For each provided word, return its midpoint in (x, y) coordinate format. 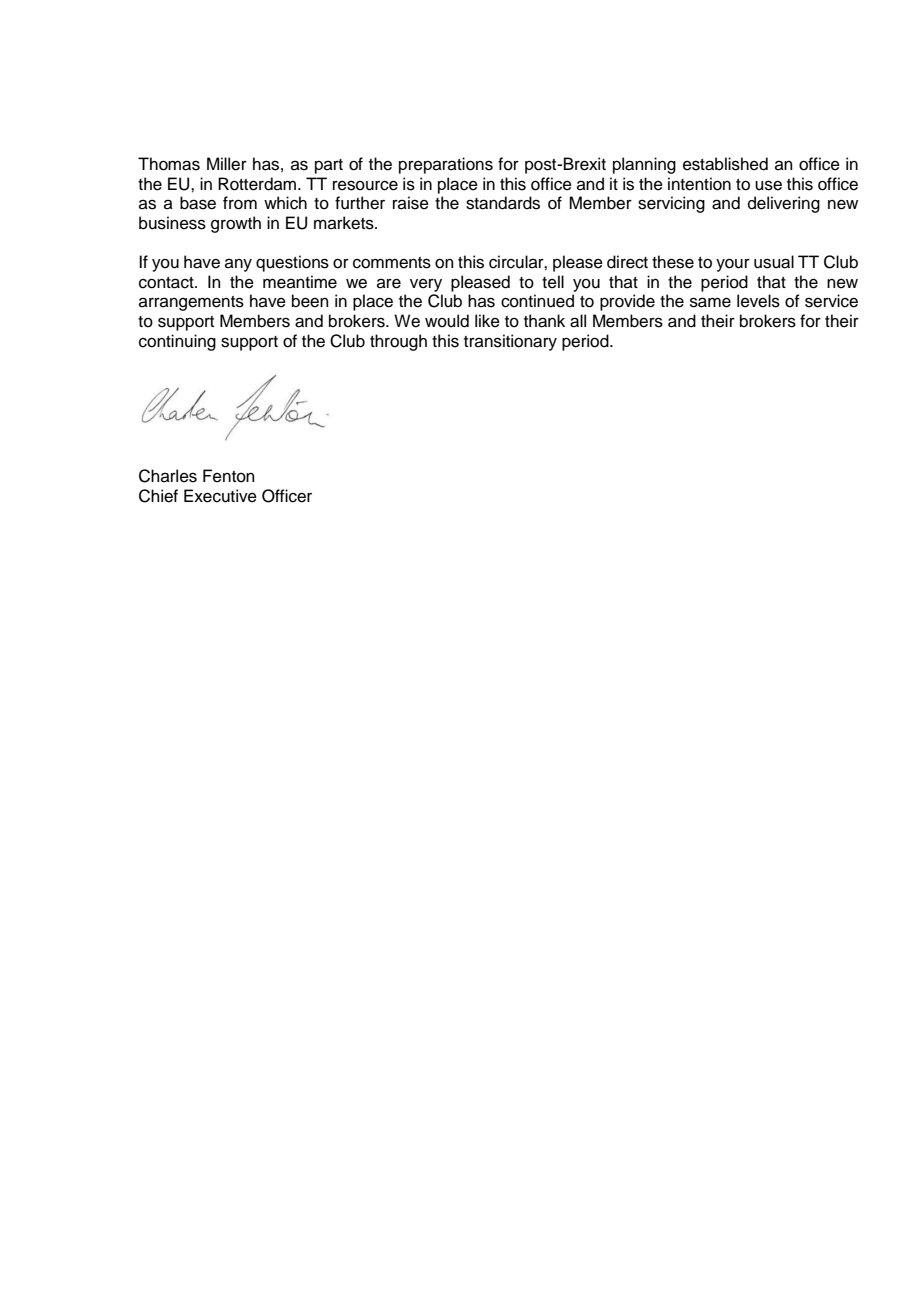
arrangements (191, 303)
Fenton (229, 476)
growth (236, 224)
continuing (177, 342)
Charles (168, 476)
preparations (446, 165)
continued (537, 301)
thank (544, 321)
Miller (227, 164)
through (398, 342)
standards (503, 203)
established (725, 164)
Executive (220, 496)
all (578, 321)
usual (774, 262)
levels (758, 301)
